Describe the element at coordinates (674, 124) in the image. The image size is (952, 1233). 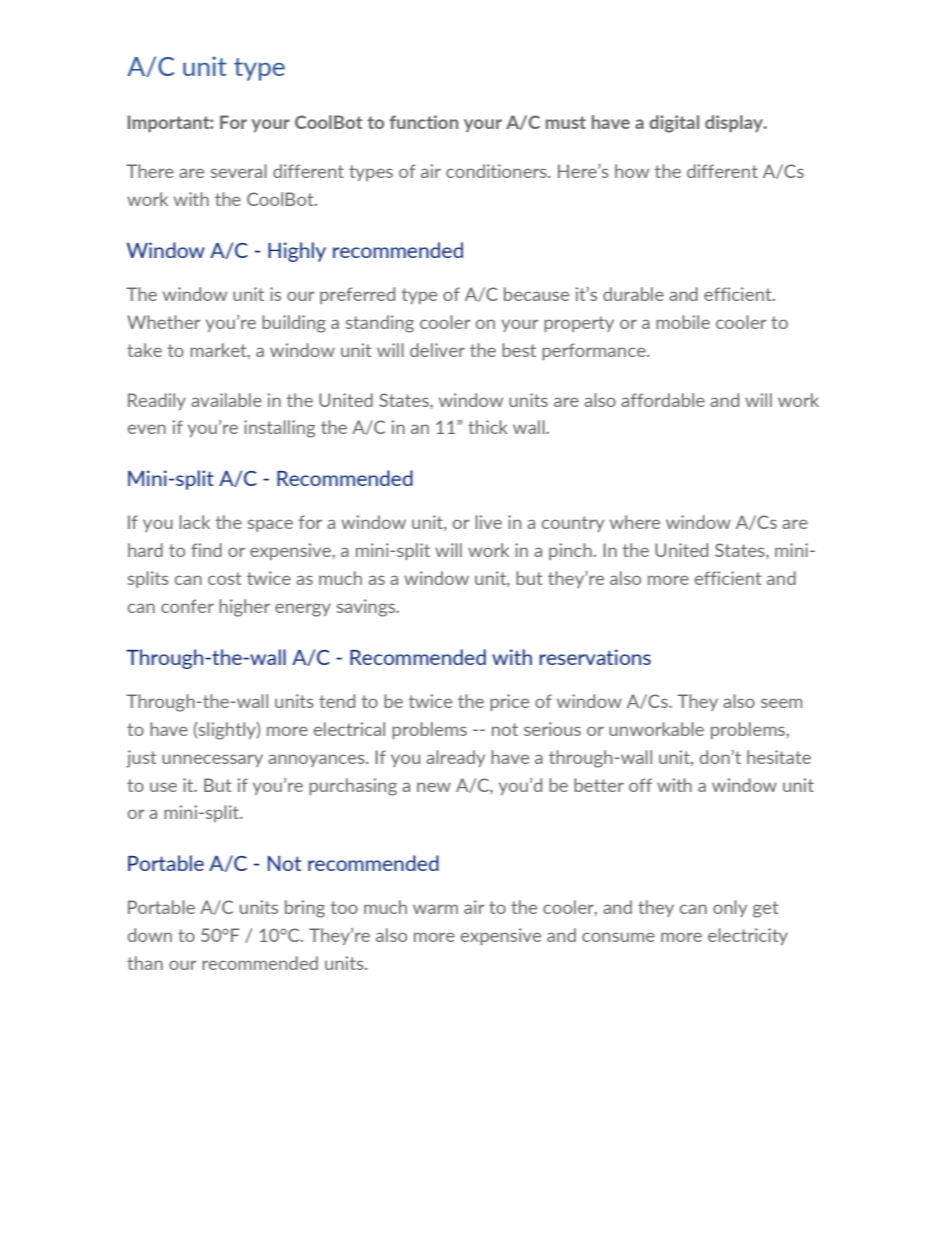
I see `digital` at that location.
